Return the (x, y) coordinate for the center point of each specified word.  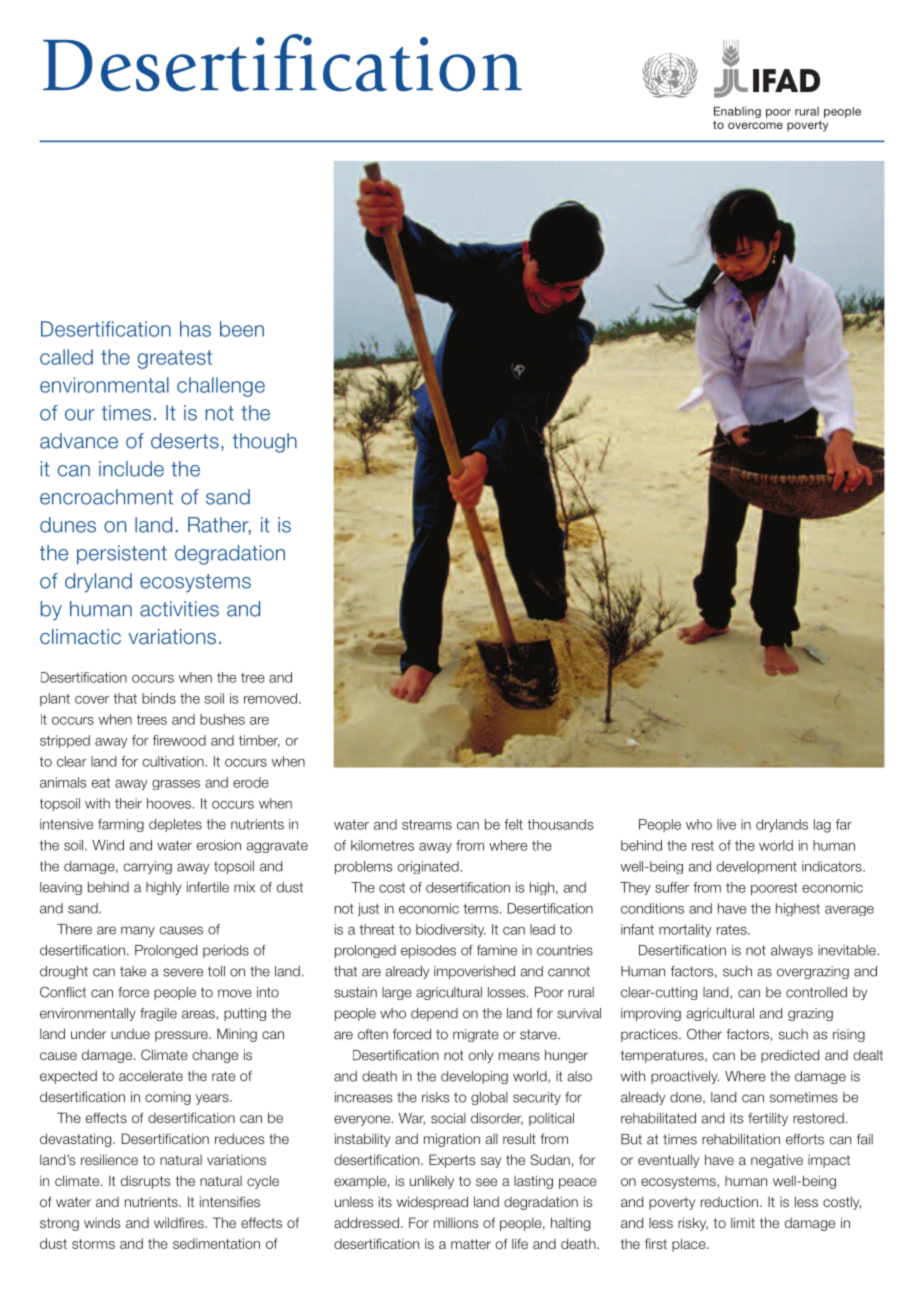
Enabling (737, 112)
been (242, 329)
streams (427, 825)
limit (743, 1222)
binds (159, 698)
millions (456, 1222)
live (726, 824)
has (195, 329)
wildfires (180, 1222)
